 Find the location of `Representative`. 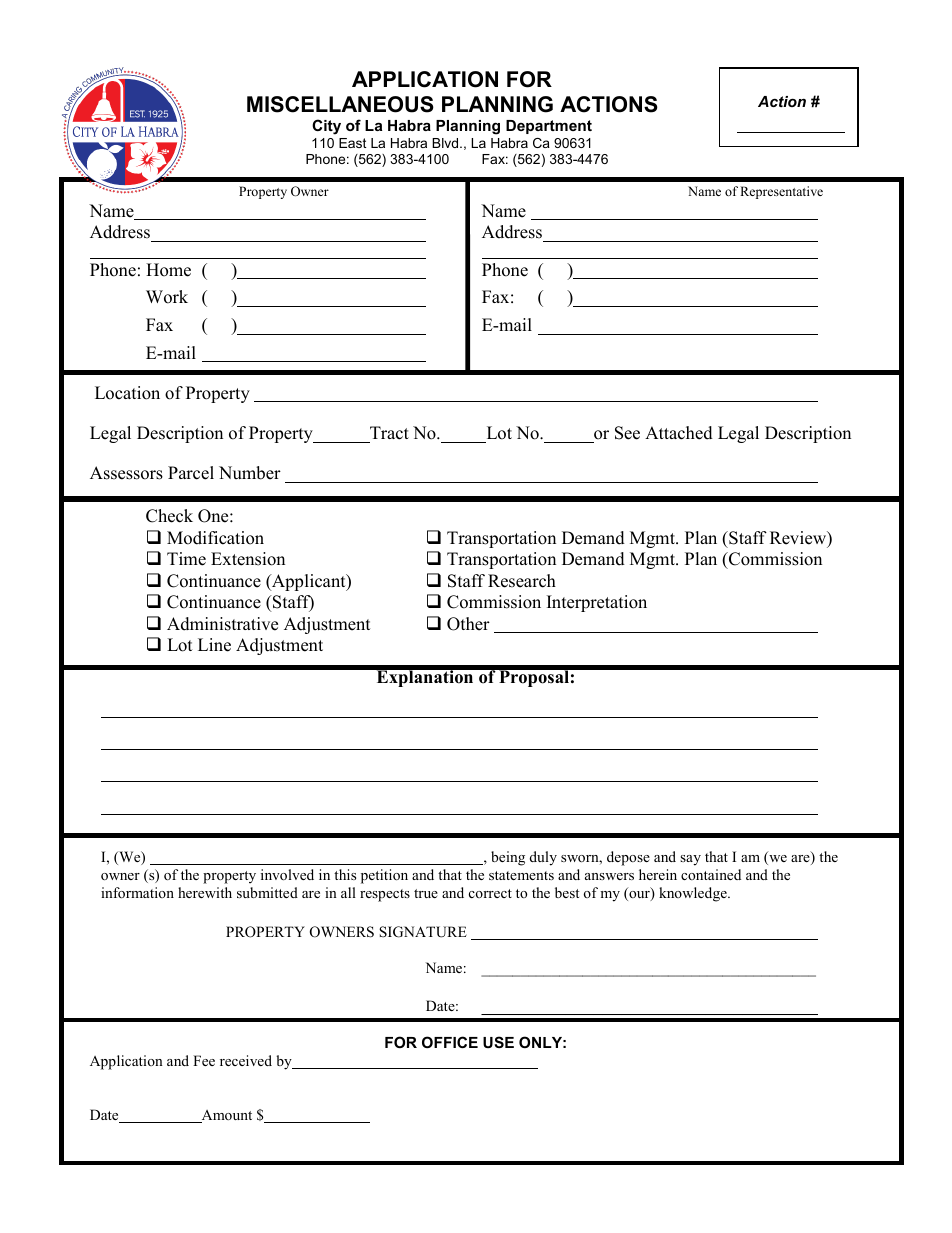

Representative is located at coordinates (781, 192).
